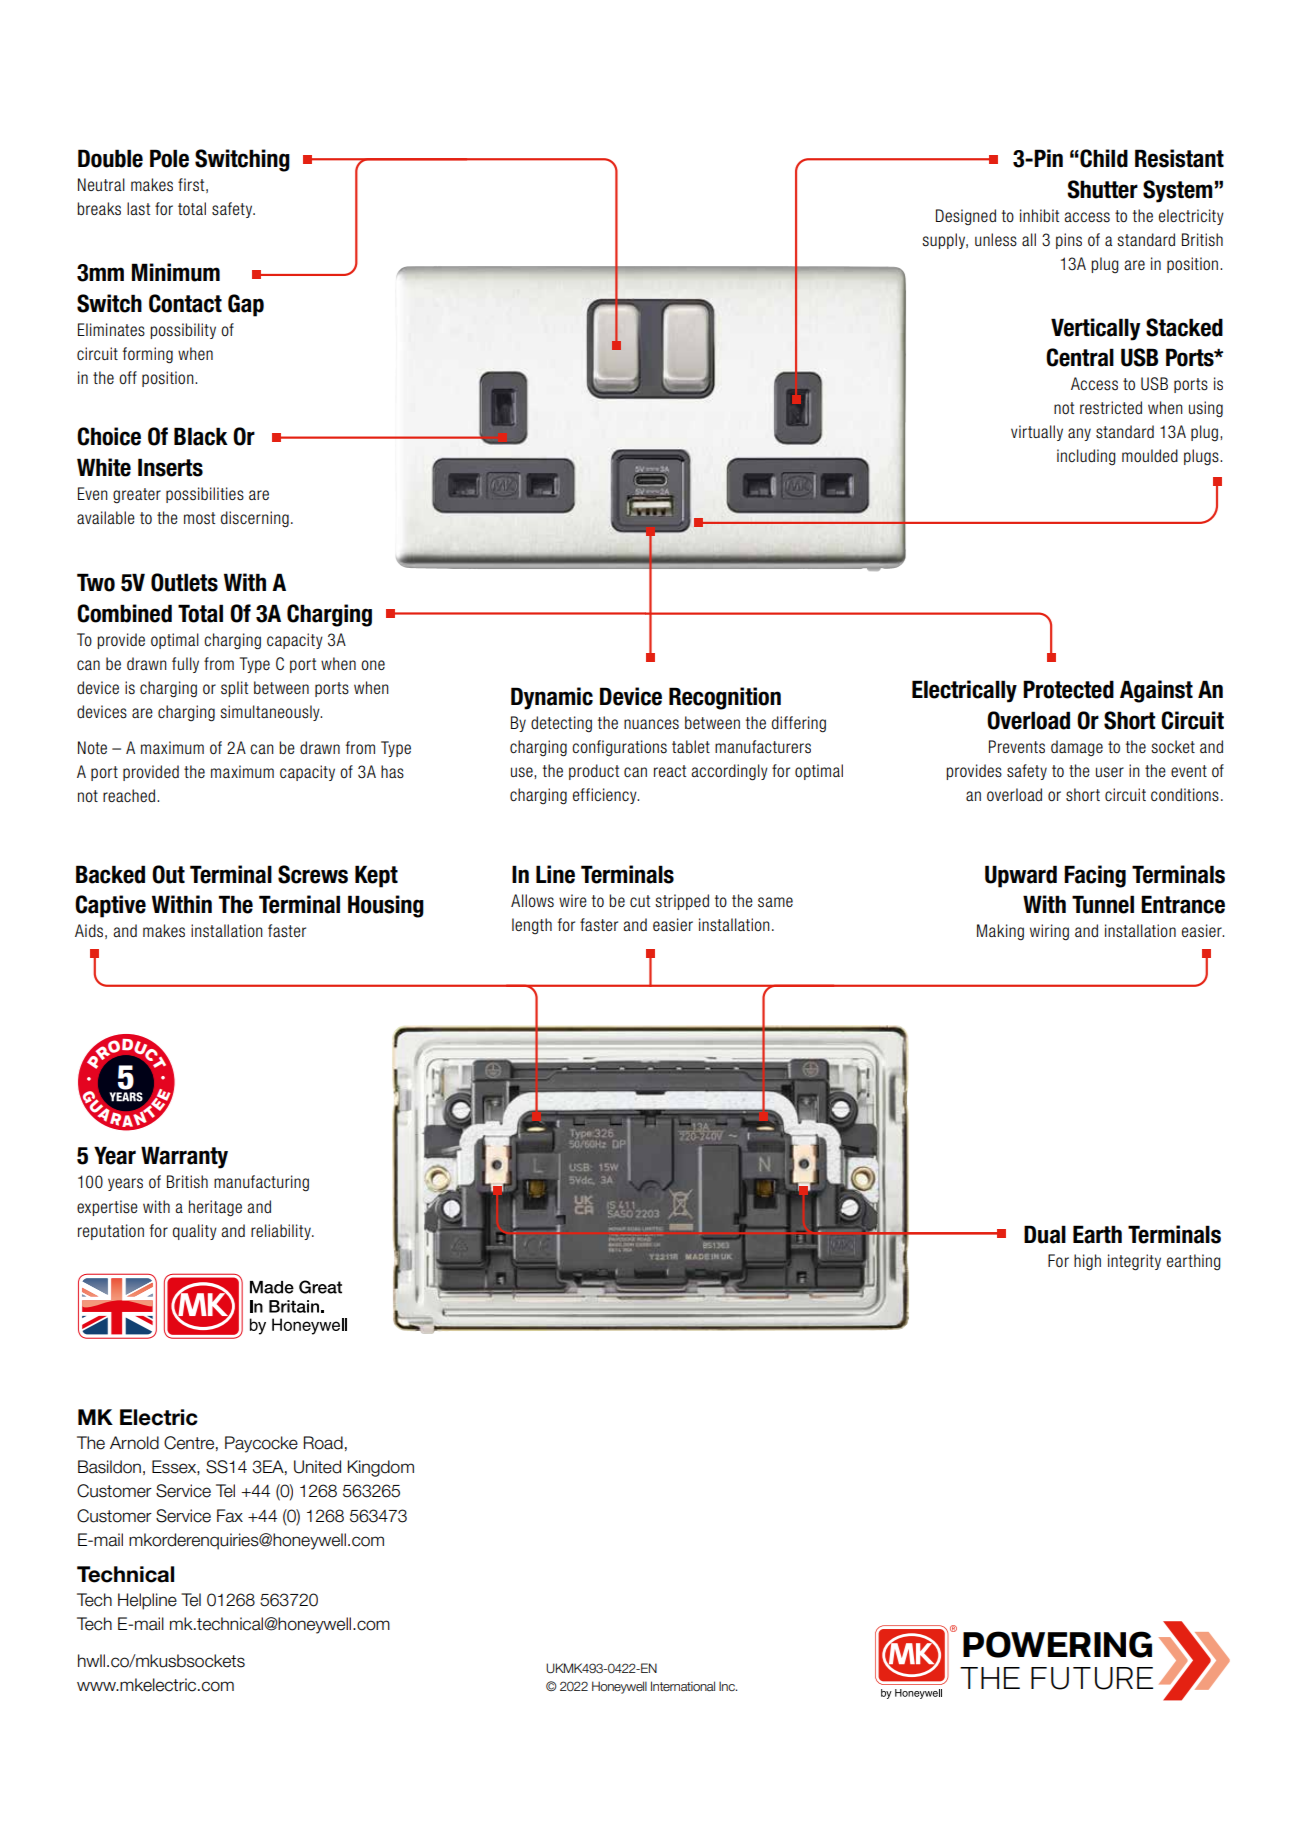  Describe the element at coordinates (966, 217) in the document. I see `Designed` at that location.
